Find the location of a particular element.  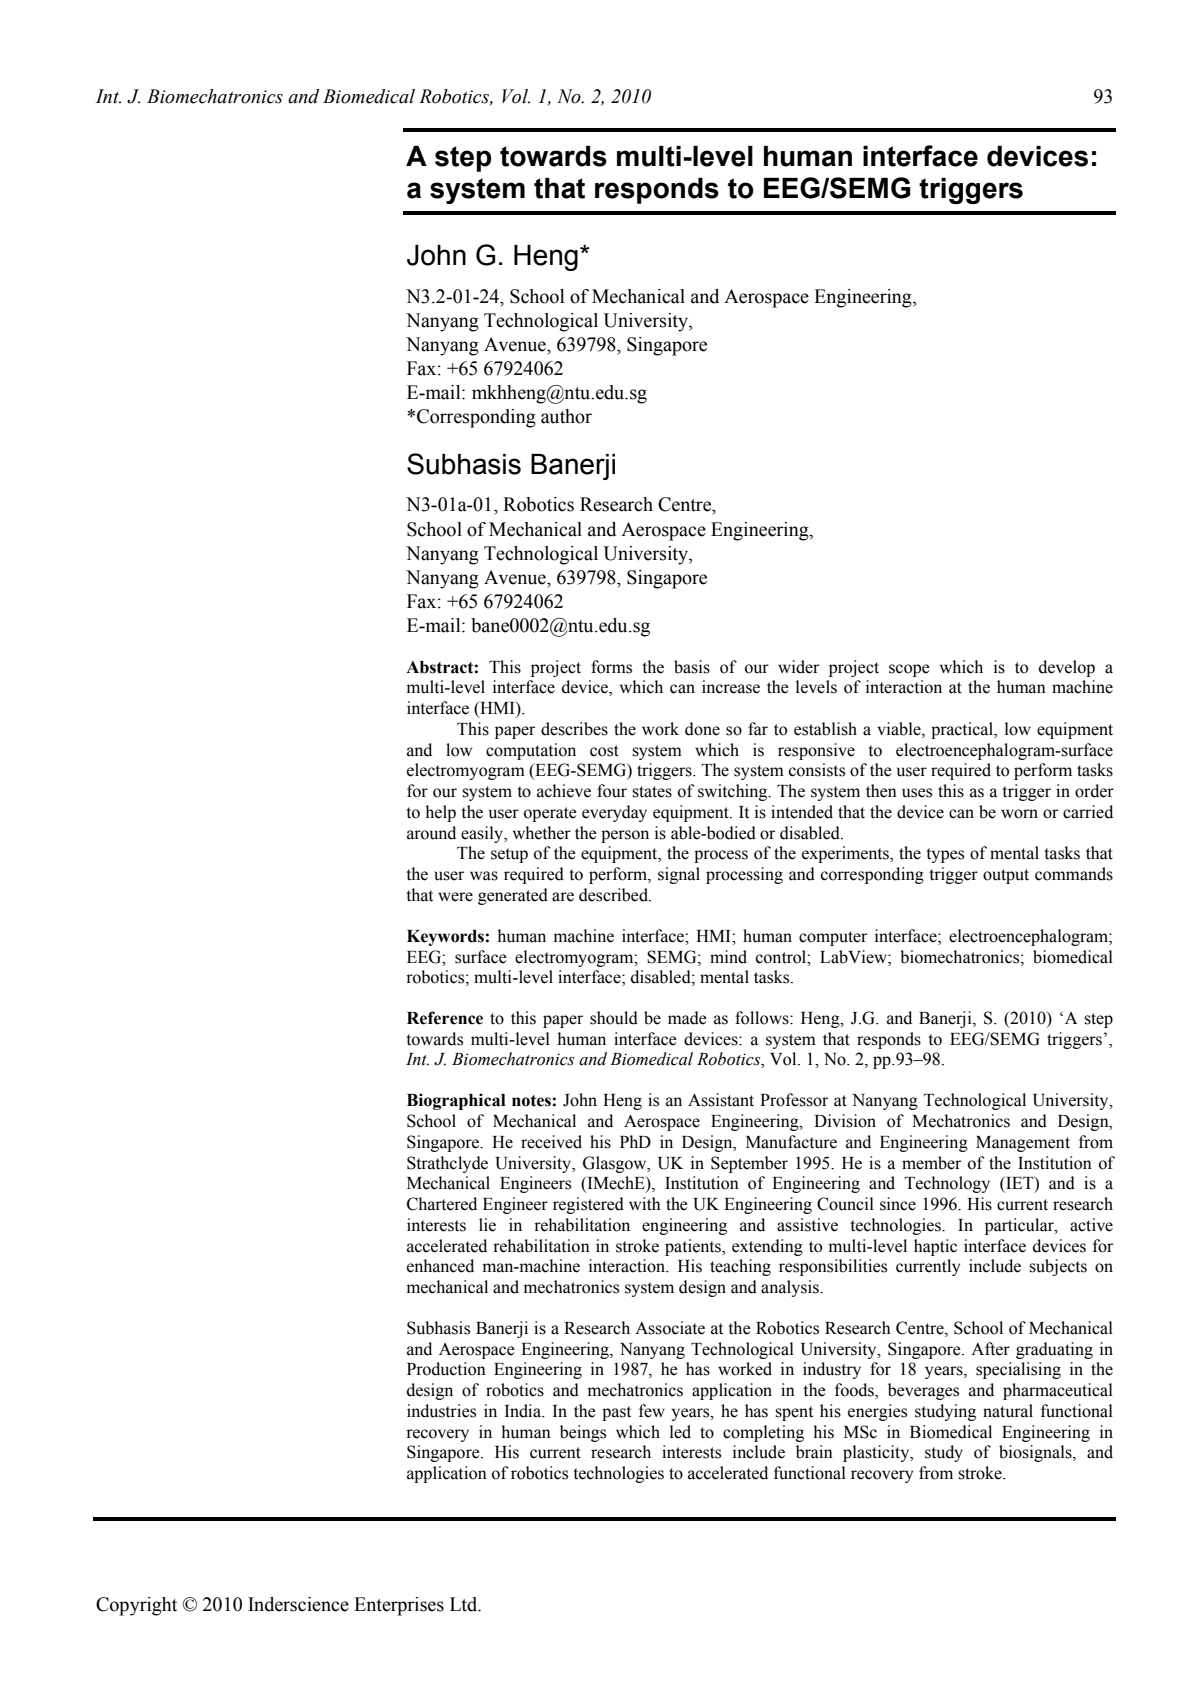

scope is located at coordinates (909, 670).
